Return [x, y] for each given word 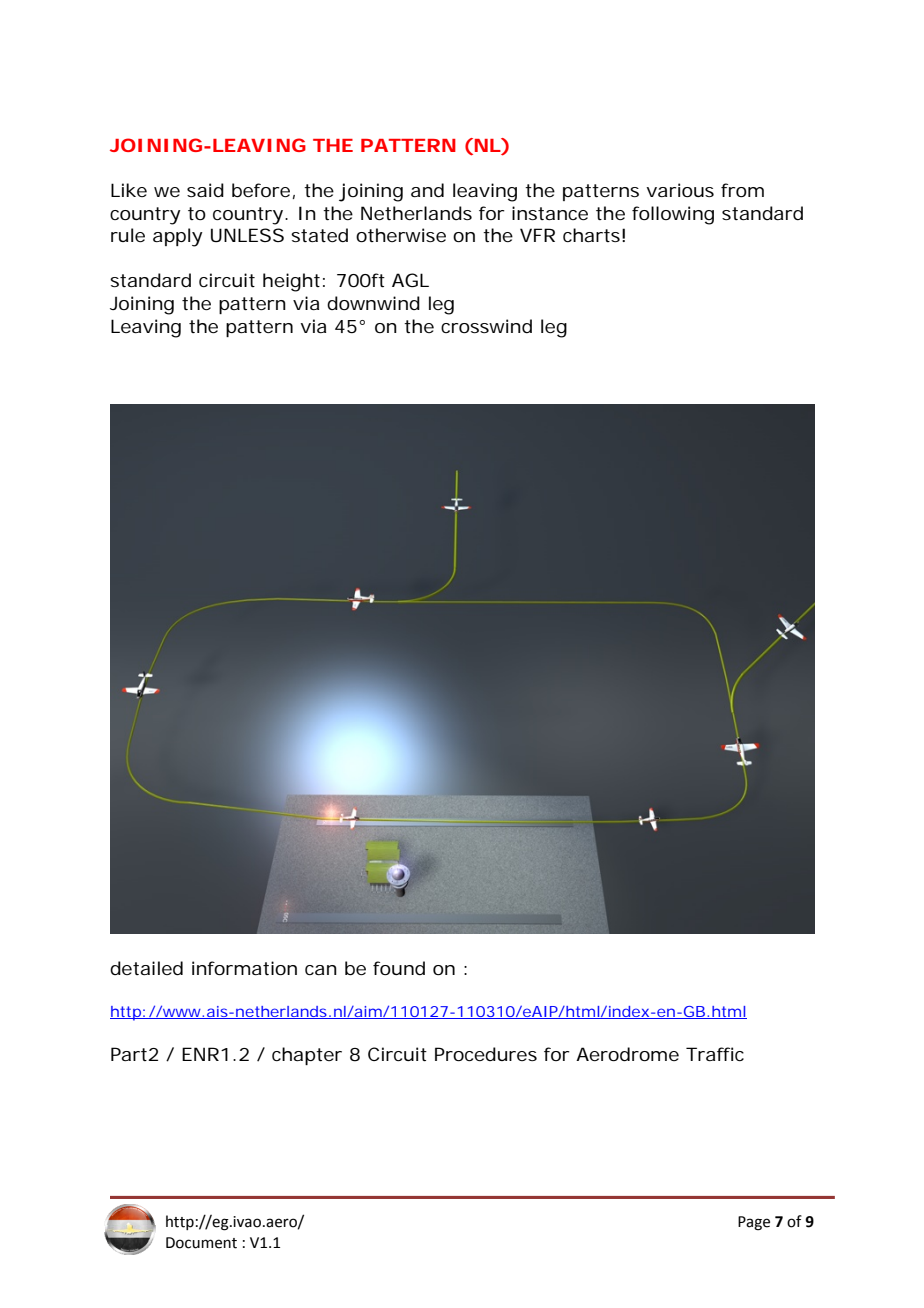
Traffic [715, 1054]
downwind [373, 303]
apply [178, 237]
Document [201, 1243]
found [399, 968]
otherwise [401, 235]
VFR [537, 235]
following [673, 215]
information [244, 968]
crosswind [486, 326]
